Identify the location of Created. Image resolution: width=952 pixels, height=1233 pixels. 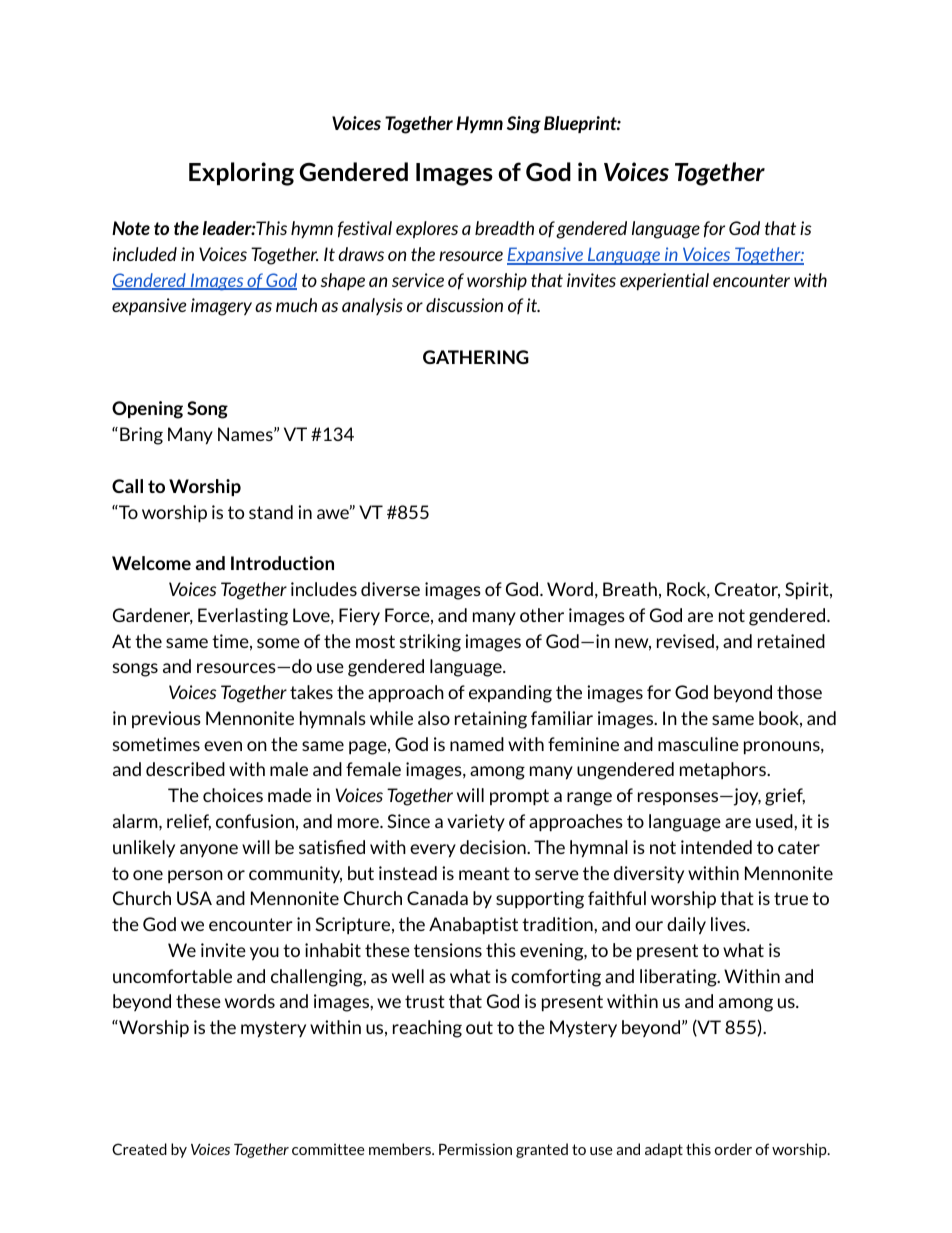
(139, 1149).
